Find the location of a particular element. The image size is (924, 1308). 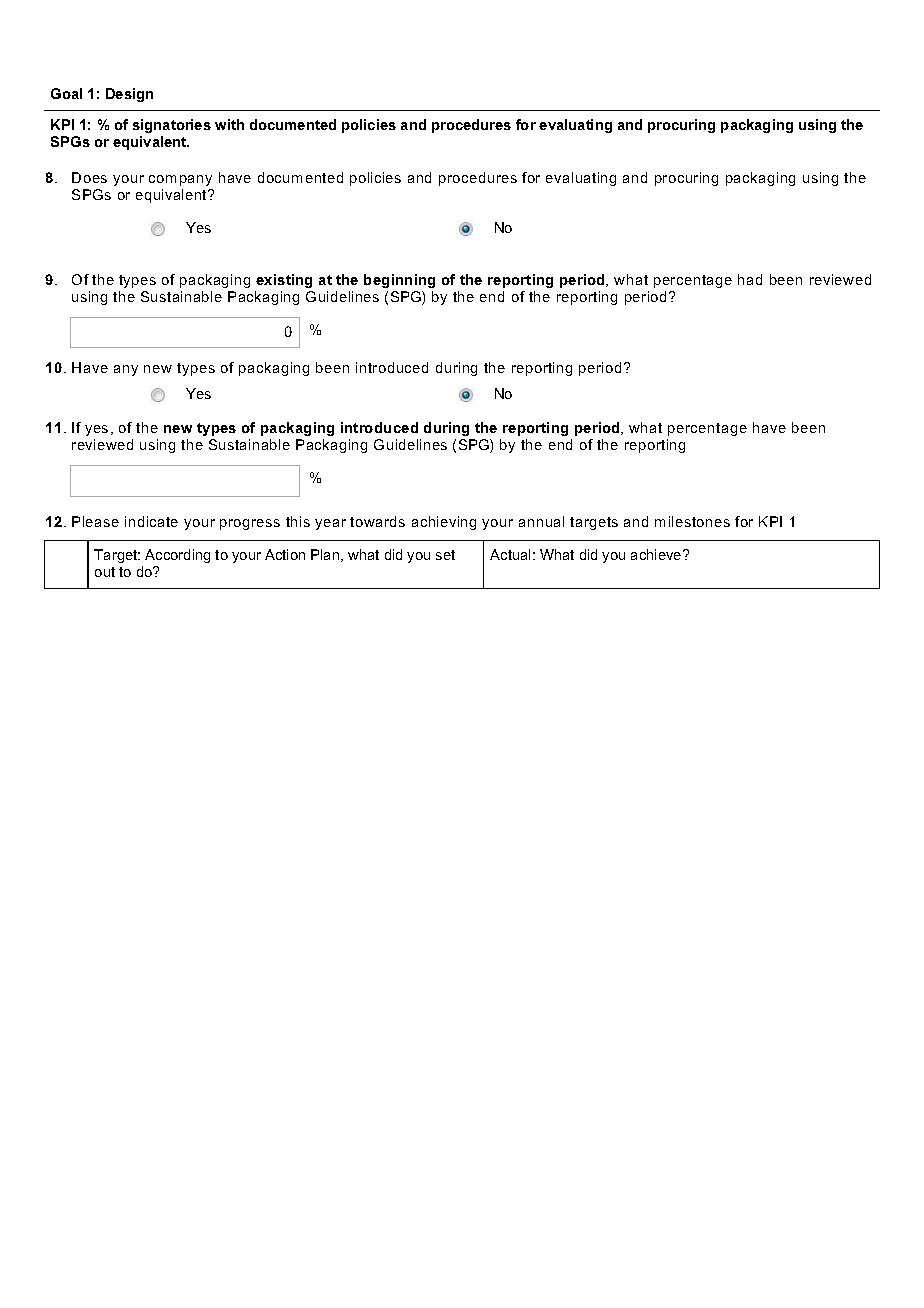

existing is located at coordinates (284, 281).
